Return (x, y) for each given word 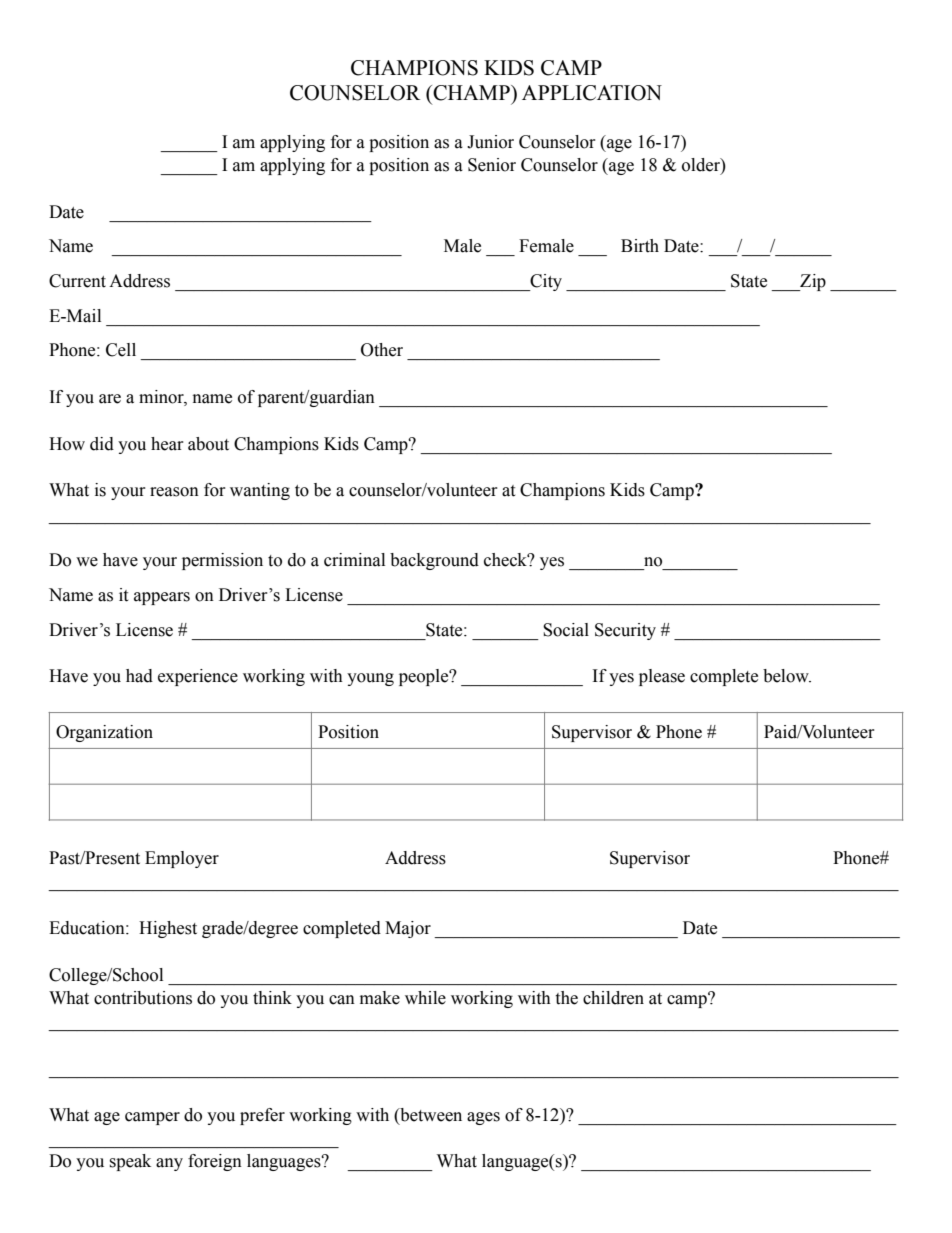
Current (77, 281)
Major (408, 929)
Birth (640, 246)
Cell (121, 350)
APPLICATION (592, 93)
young (370, 679)
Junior (490, 142)
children (613, 998)
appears (162, 598)
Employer (182, 859)
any (169, 1164)
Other (382, 350)
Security (625, 631)
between (430, 1115)
